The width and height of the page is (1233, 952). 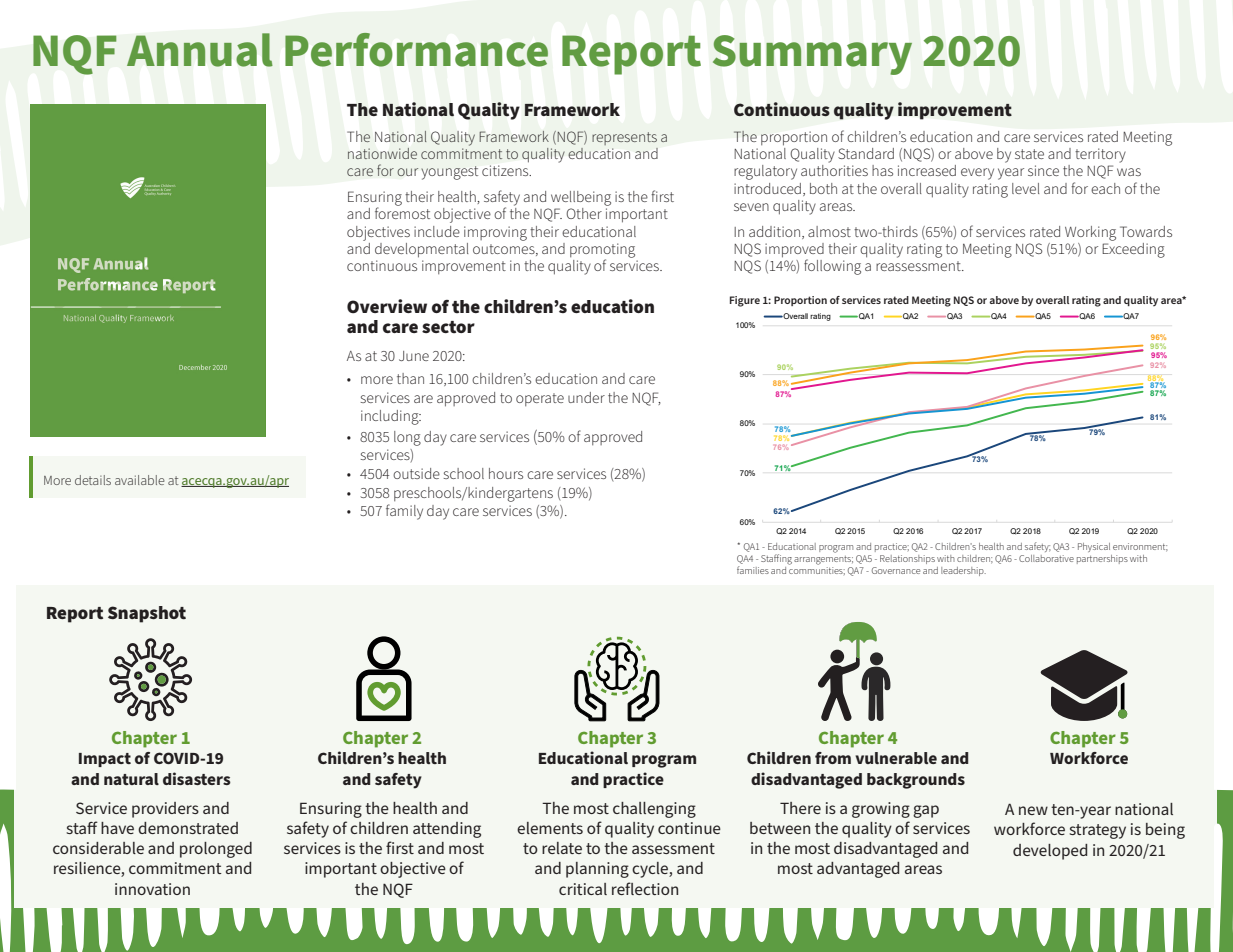 What do you see at coordinates (1029, 154) in the page?
I see `state` at bounding box center [1029, 154].
